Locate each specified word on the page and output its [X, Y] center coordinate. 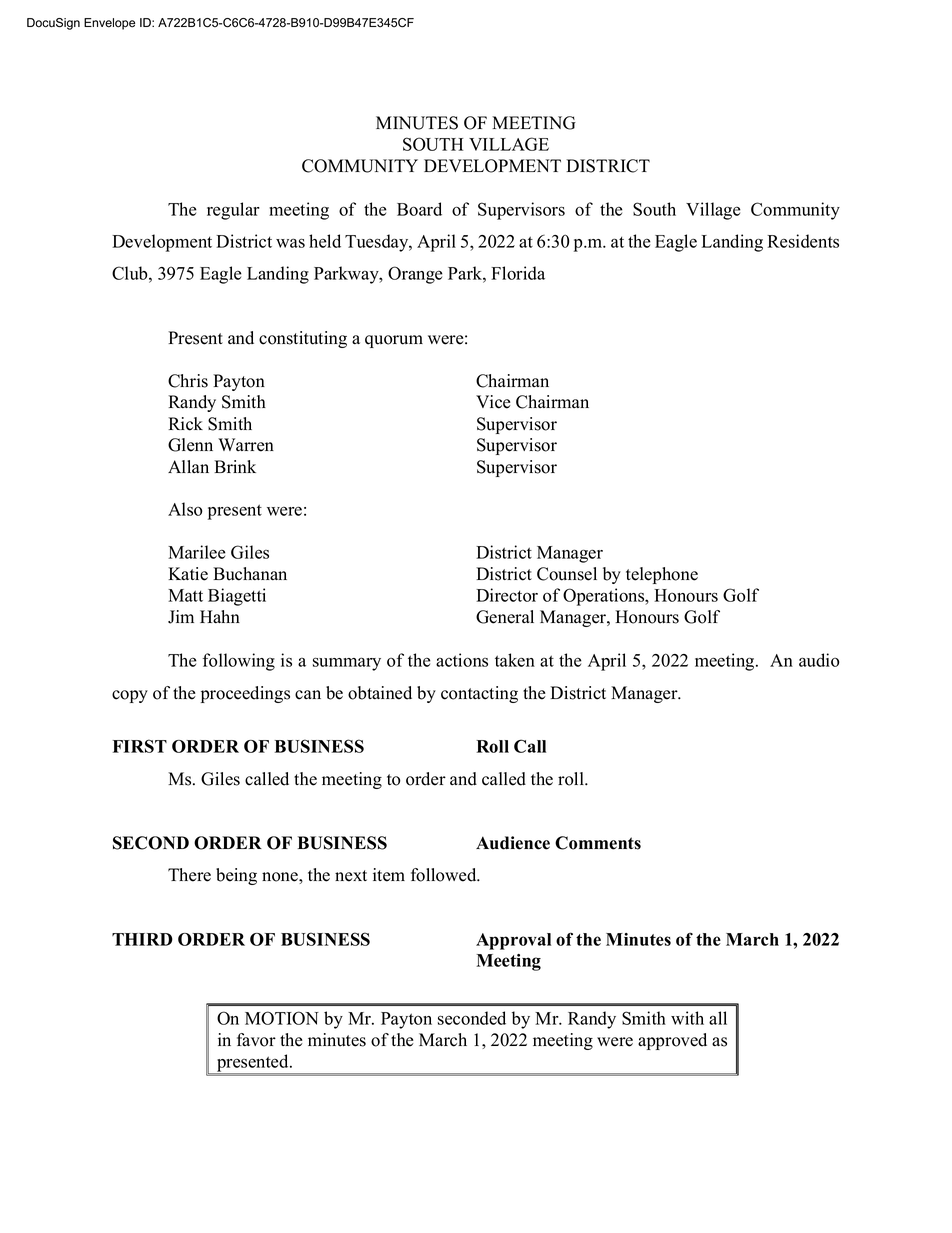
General [505, 617]
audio [819, 660]
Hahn [220, 616]
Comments [598, 843]
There [189, 875]
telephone [662, 575]
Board [419, 209]
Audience [513, 843]
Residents [803, 241]
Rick [185, 424]
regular [233, 211]
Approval [513, 941]
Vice [493, 402]
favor [256, 1040]
